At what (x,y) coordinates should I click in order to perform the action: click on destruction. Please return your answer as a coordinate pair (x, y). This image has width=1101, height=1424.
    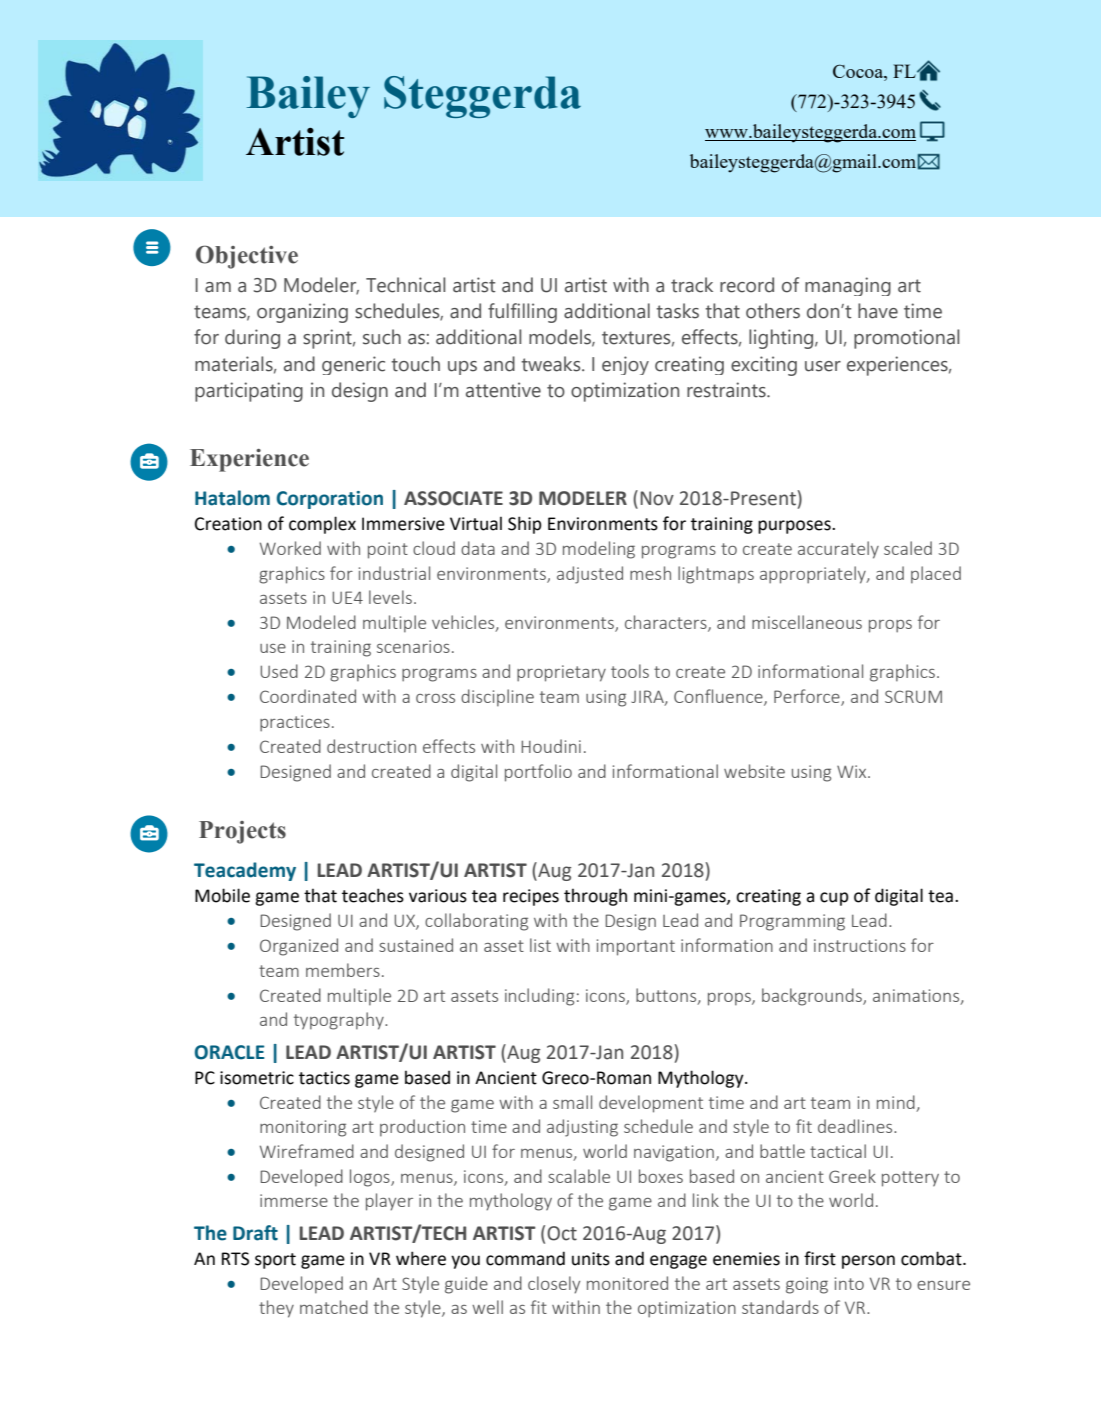
    Looking at the image, I should click on (371, 746).
